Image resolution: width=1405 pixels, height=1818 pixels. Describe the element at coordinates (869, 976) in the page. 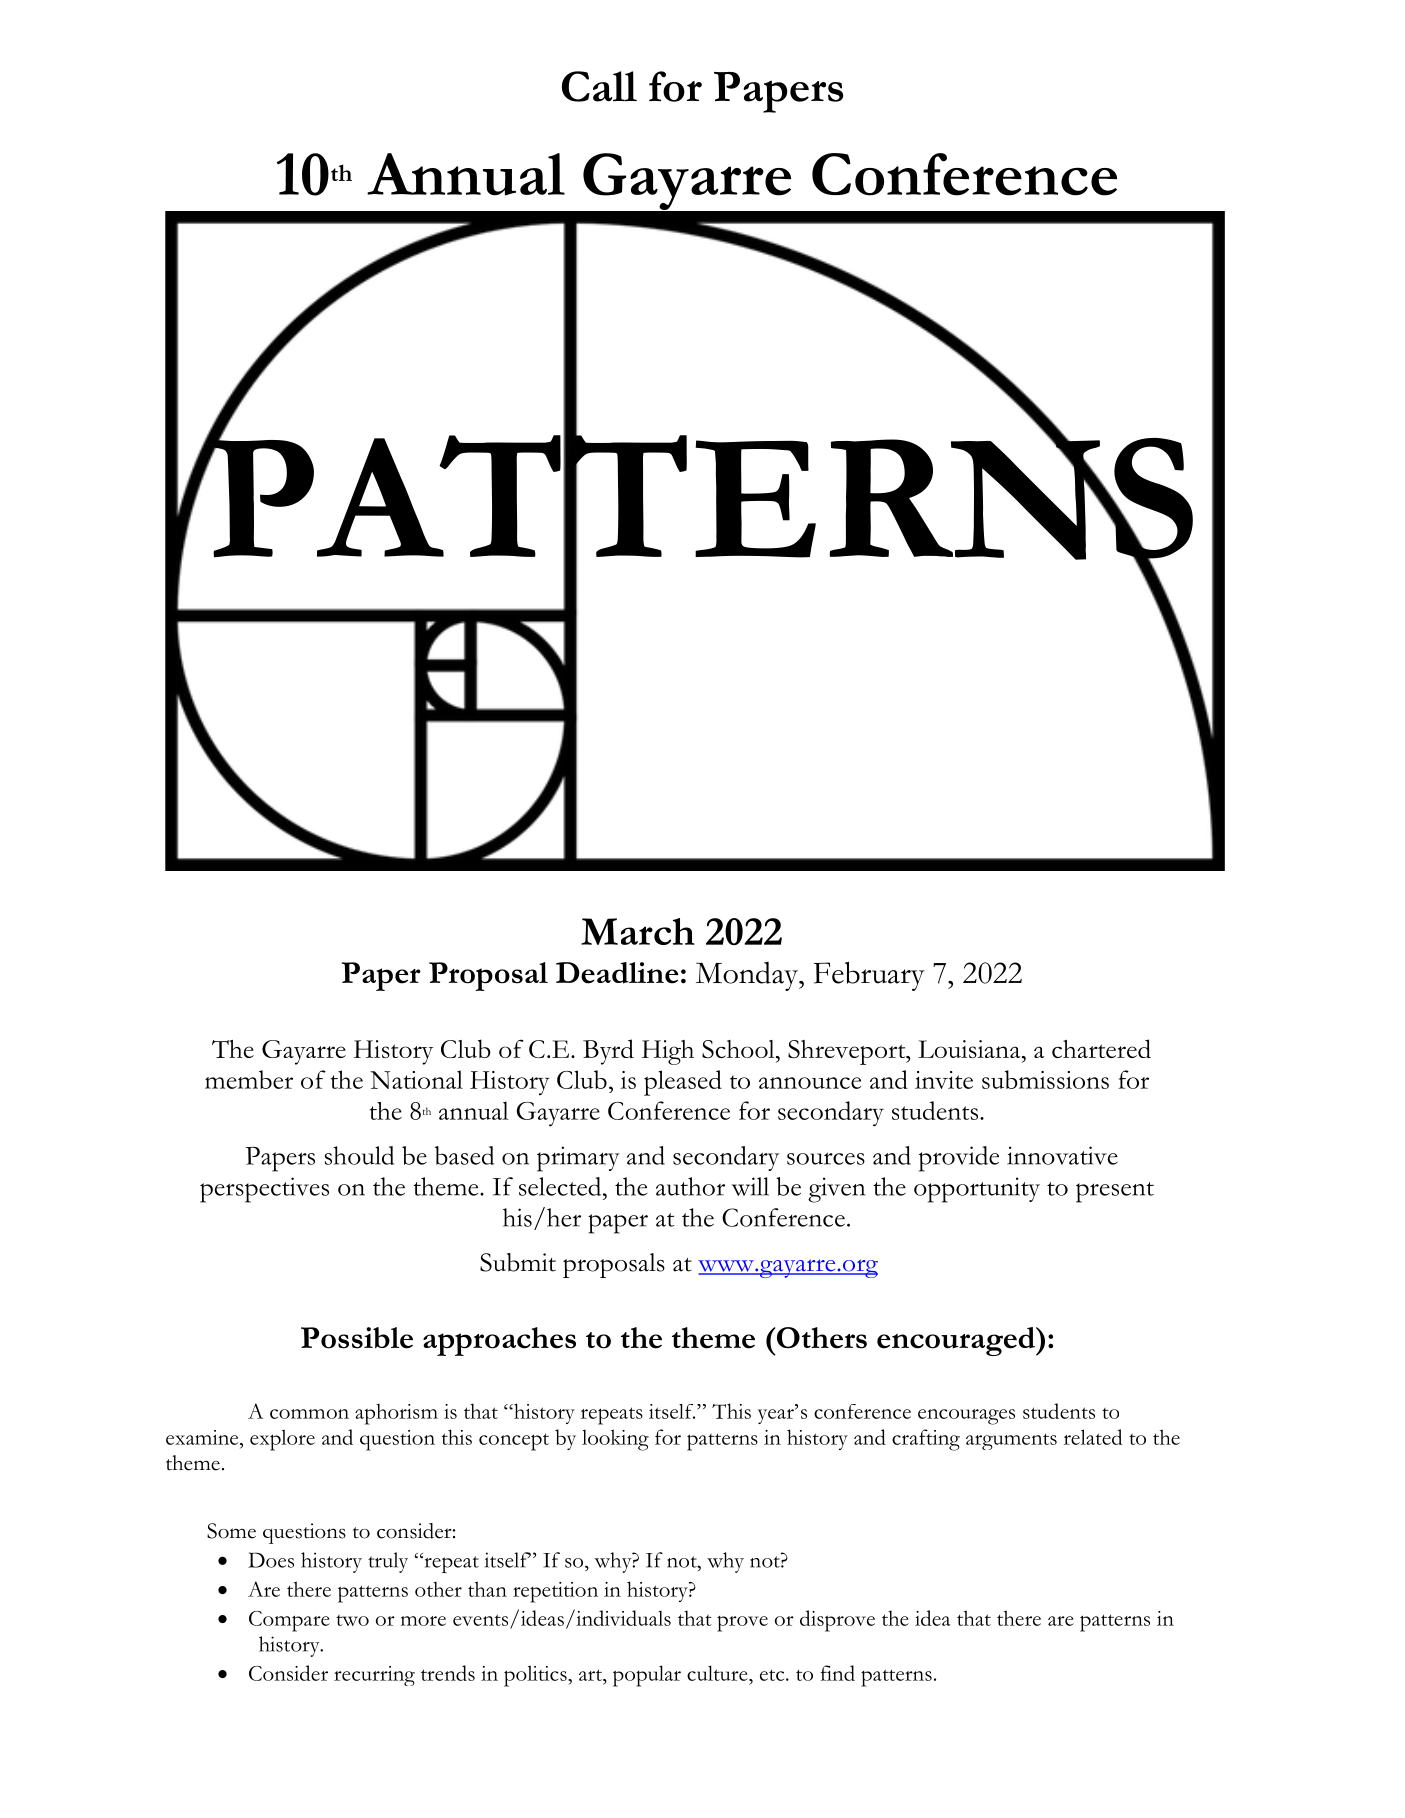

I see `February` at that location.
